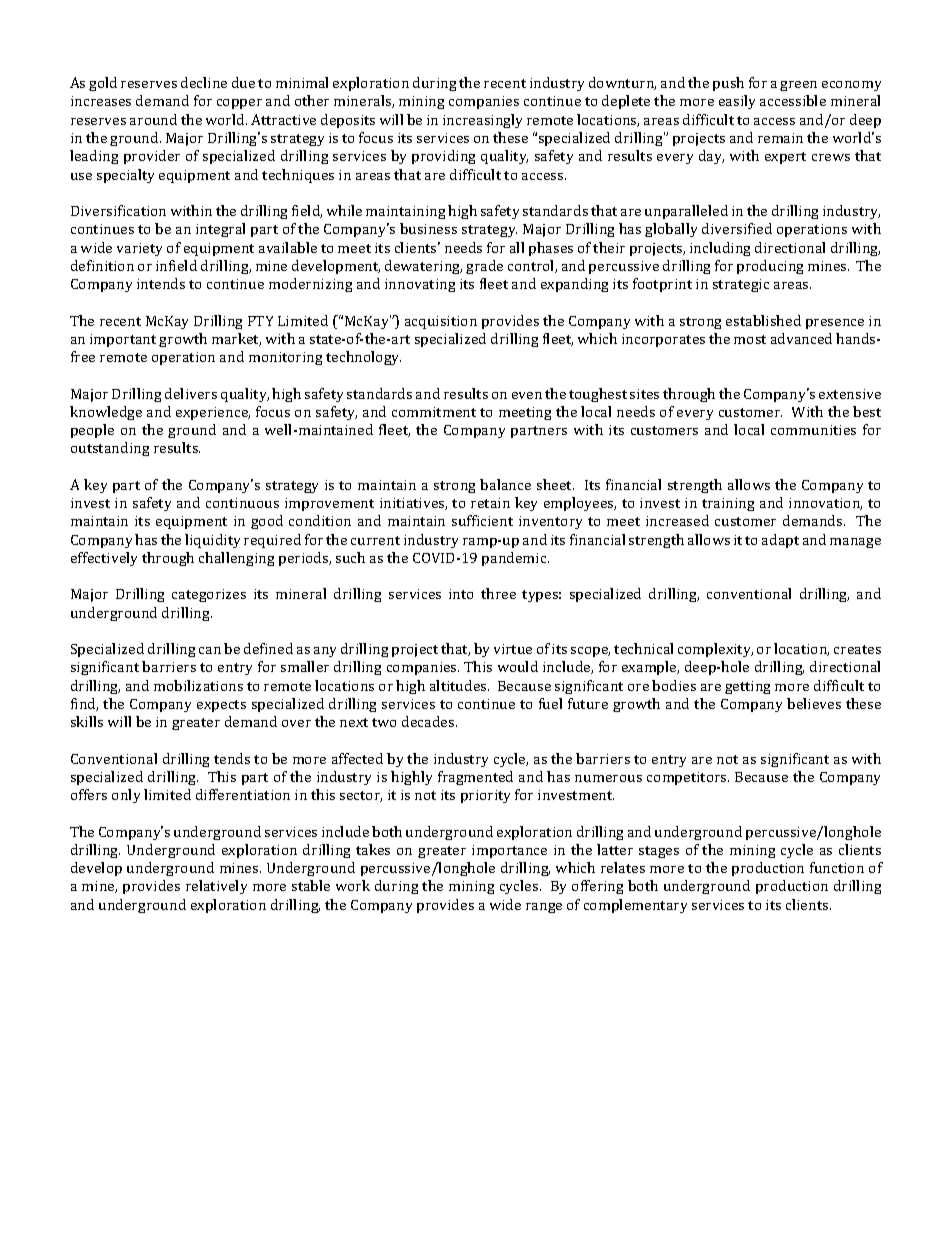 This document has width=952, height=1233. Describe the element at coordinates (763, 320) in the document. I see `established` at that location.
